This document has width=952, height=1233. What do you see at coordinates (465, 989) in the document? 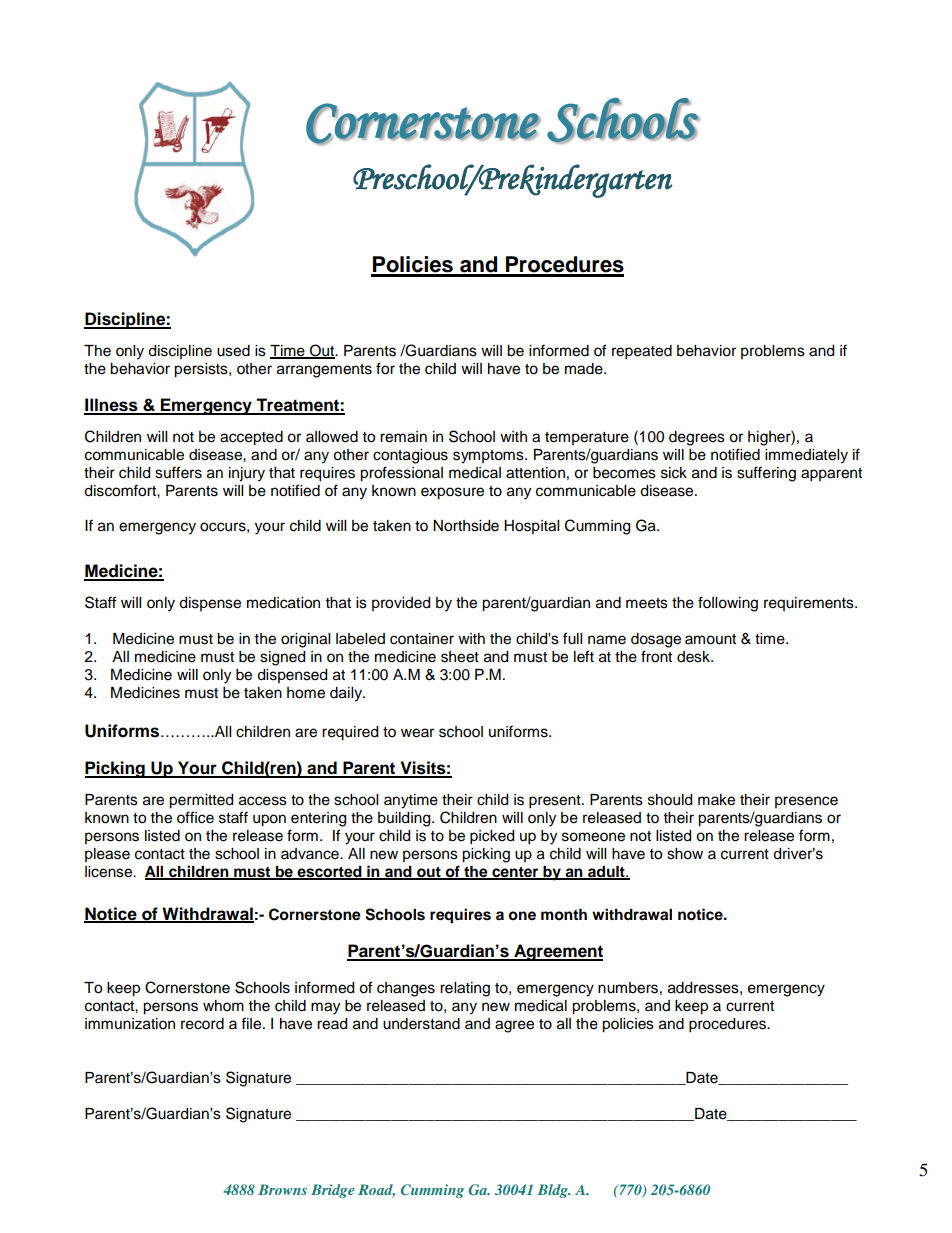
I see `relating` at bounding box center [465, 989].
